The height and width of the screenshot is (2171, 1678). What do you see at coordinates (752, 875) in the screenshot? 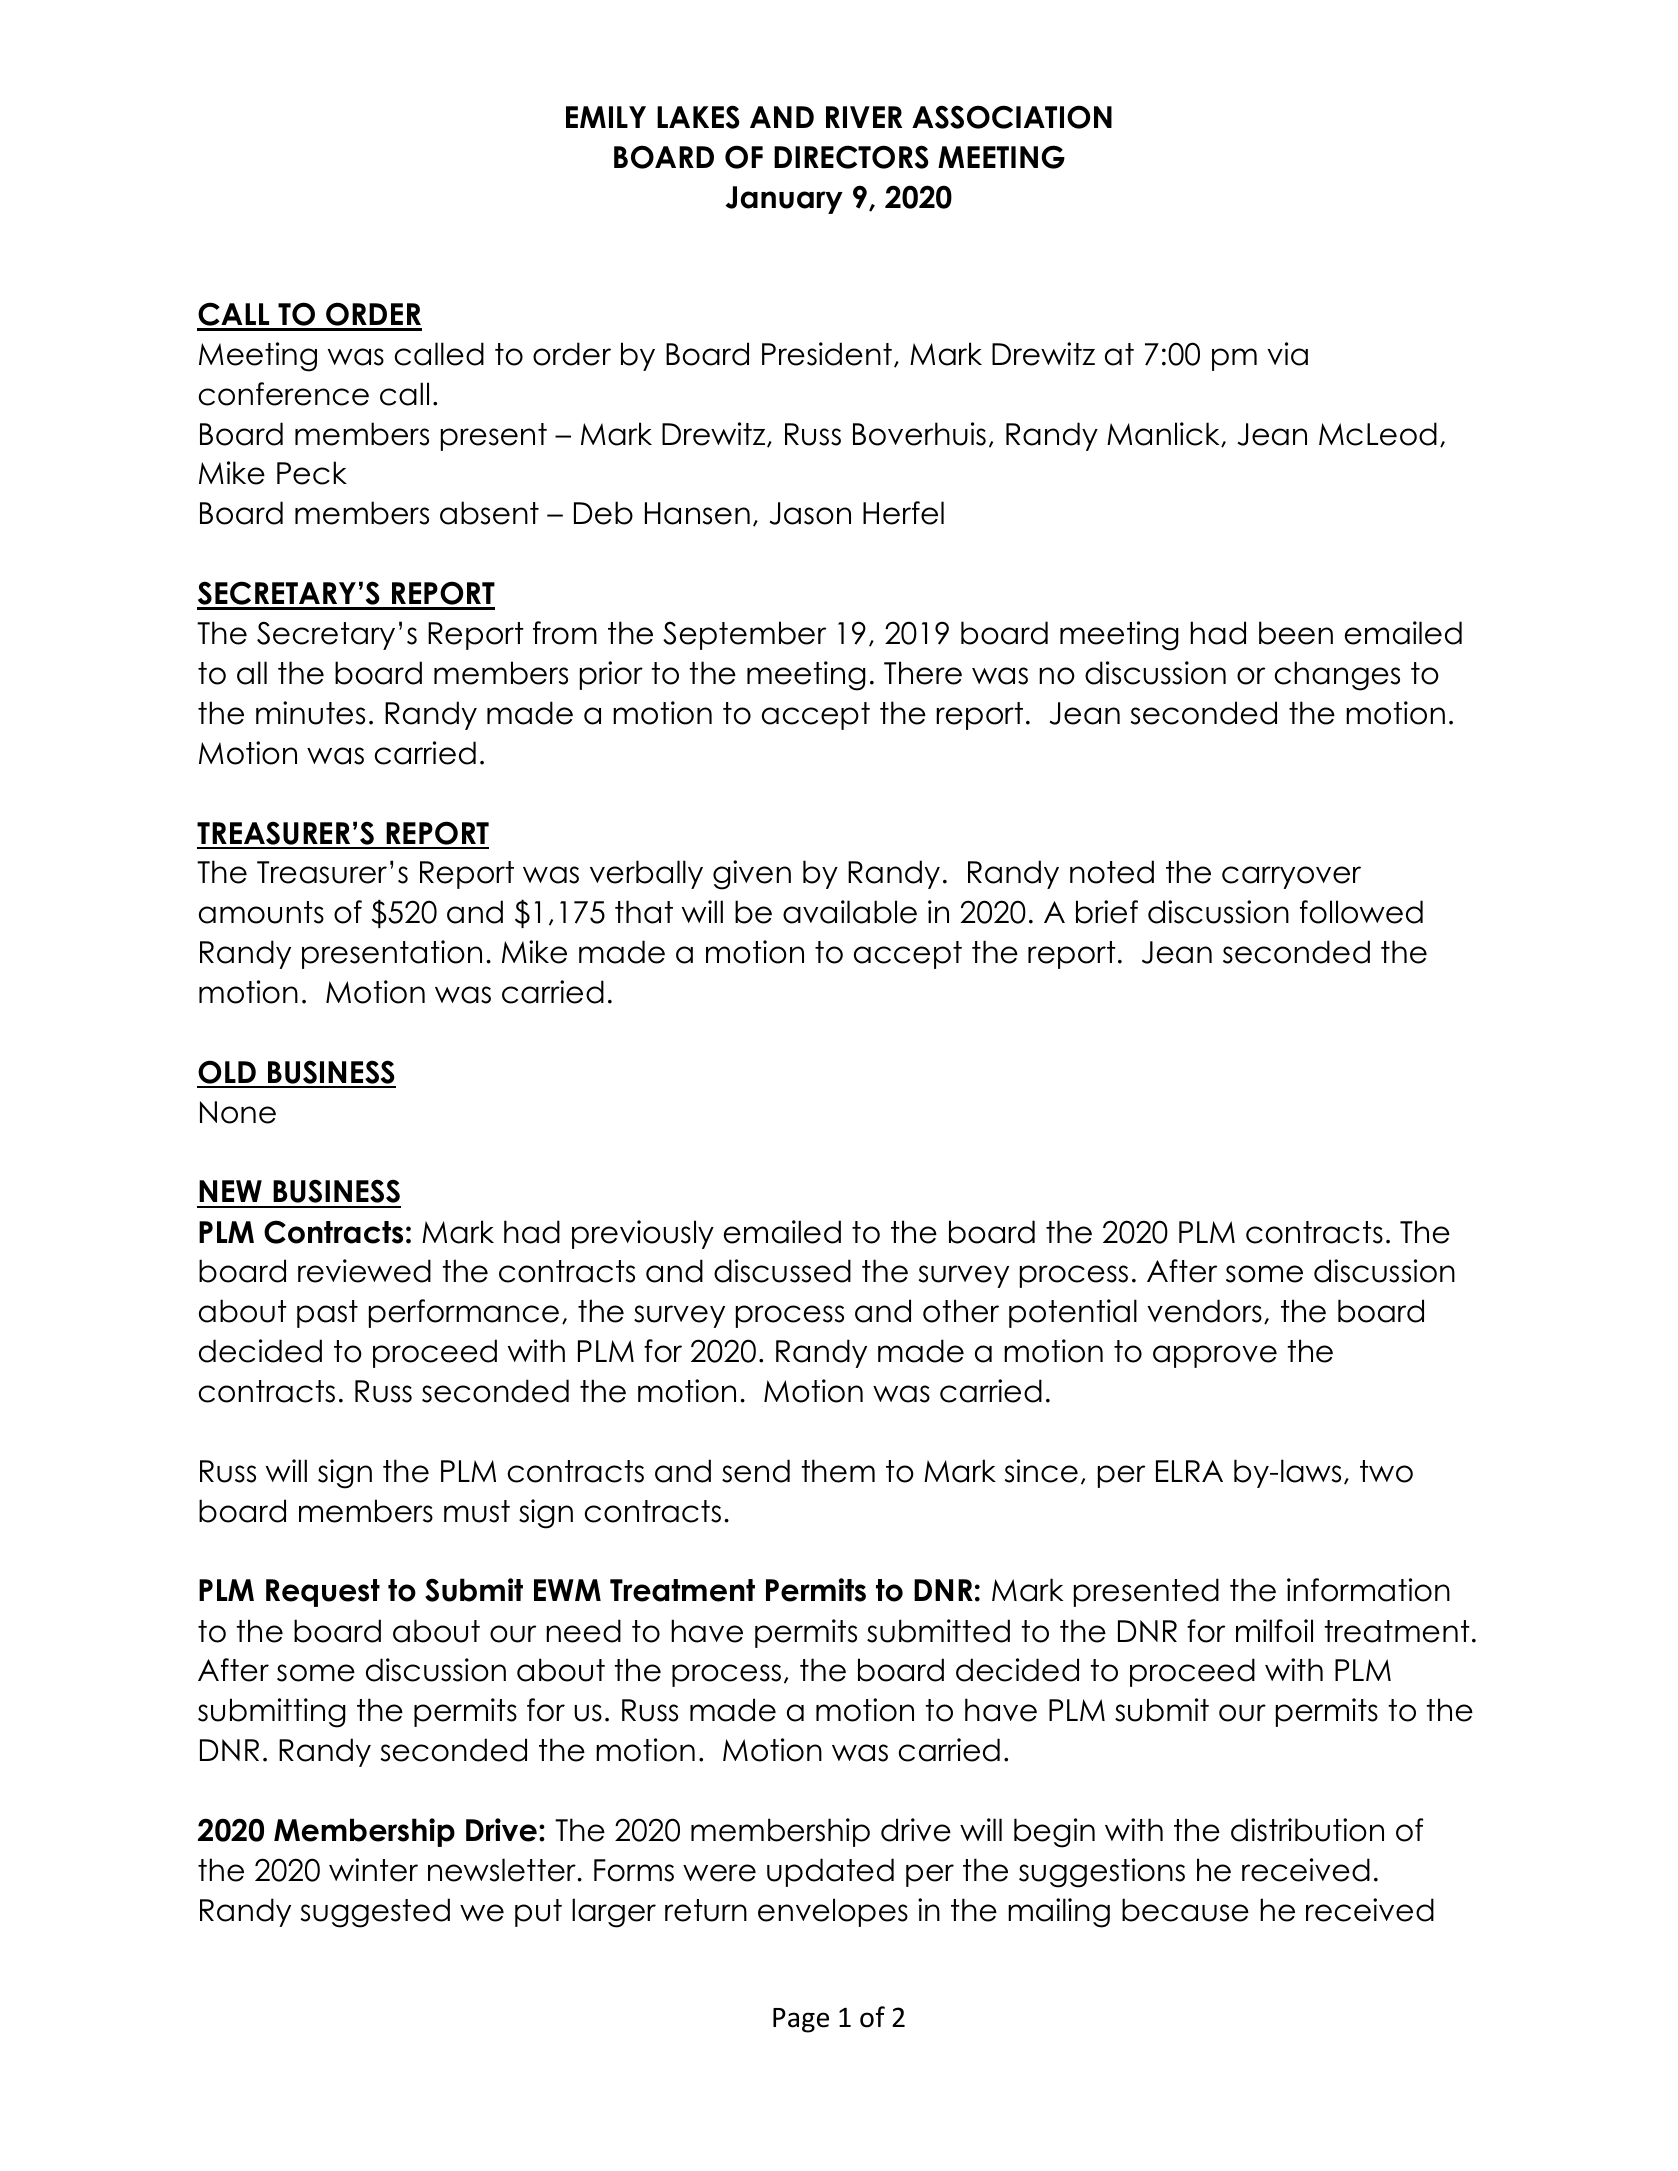
I see `given` at bounding box center [752, 875].
